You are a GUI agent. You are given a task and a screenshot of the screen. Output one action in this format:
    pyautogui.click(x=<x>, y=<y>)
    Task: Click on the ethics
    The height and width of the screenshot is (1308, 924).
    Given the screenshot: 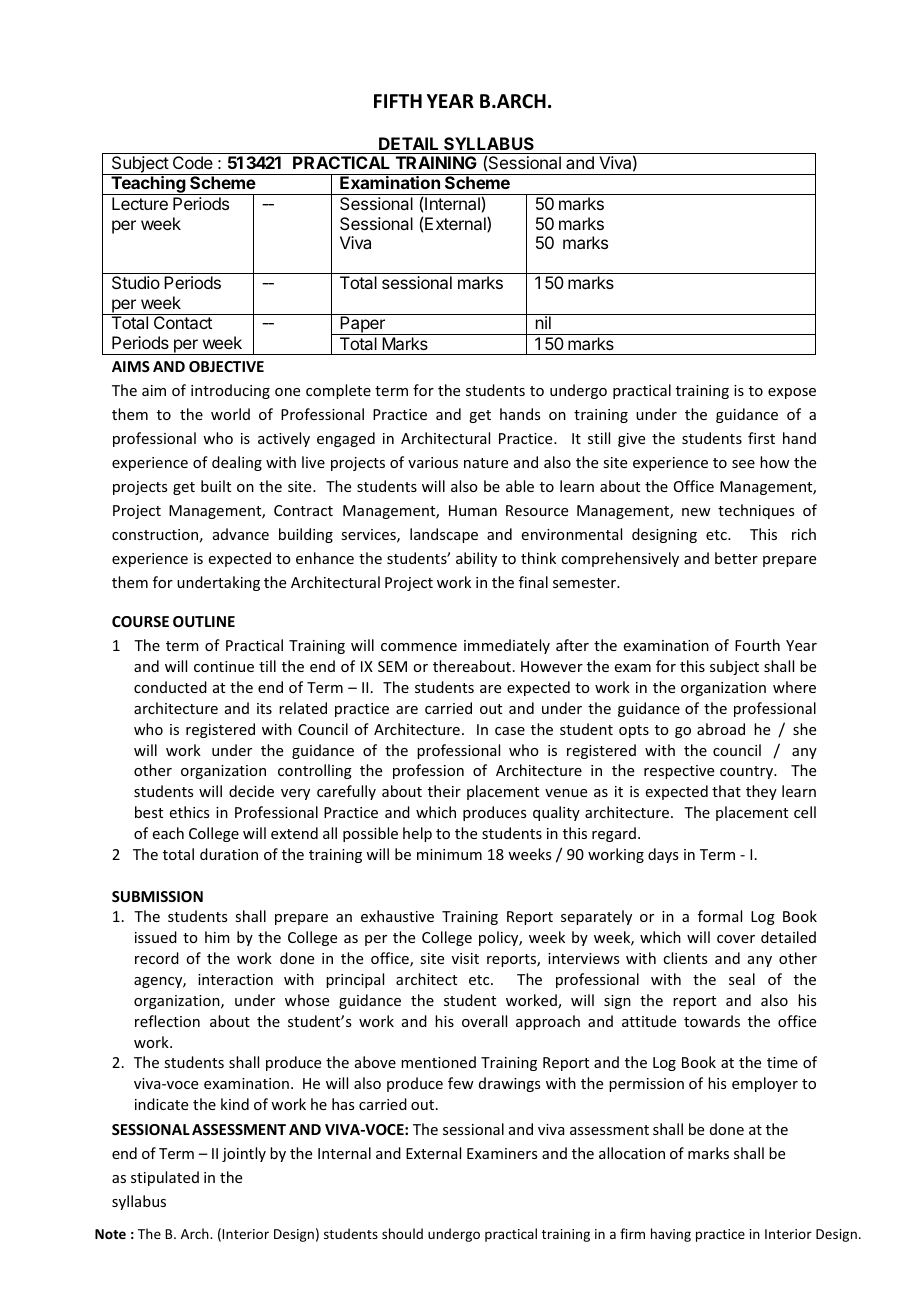 What is the action you would take?
    pyautogui.click(x=189, y=812)
